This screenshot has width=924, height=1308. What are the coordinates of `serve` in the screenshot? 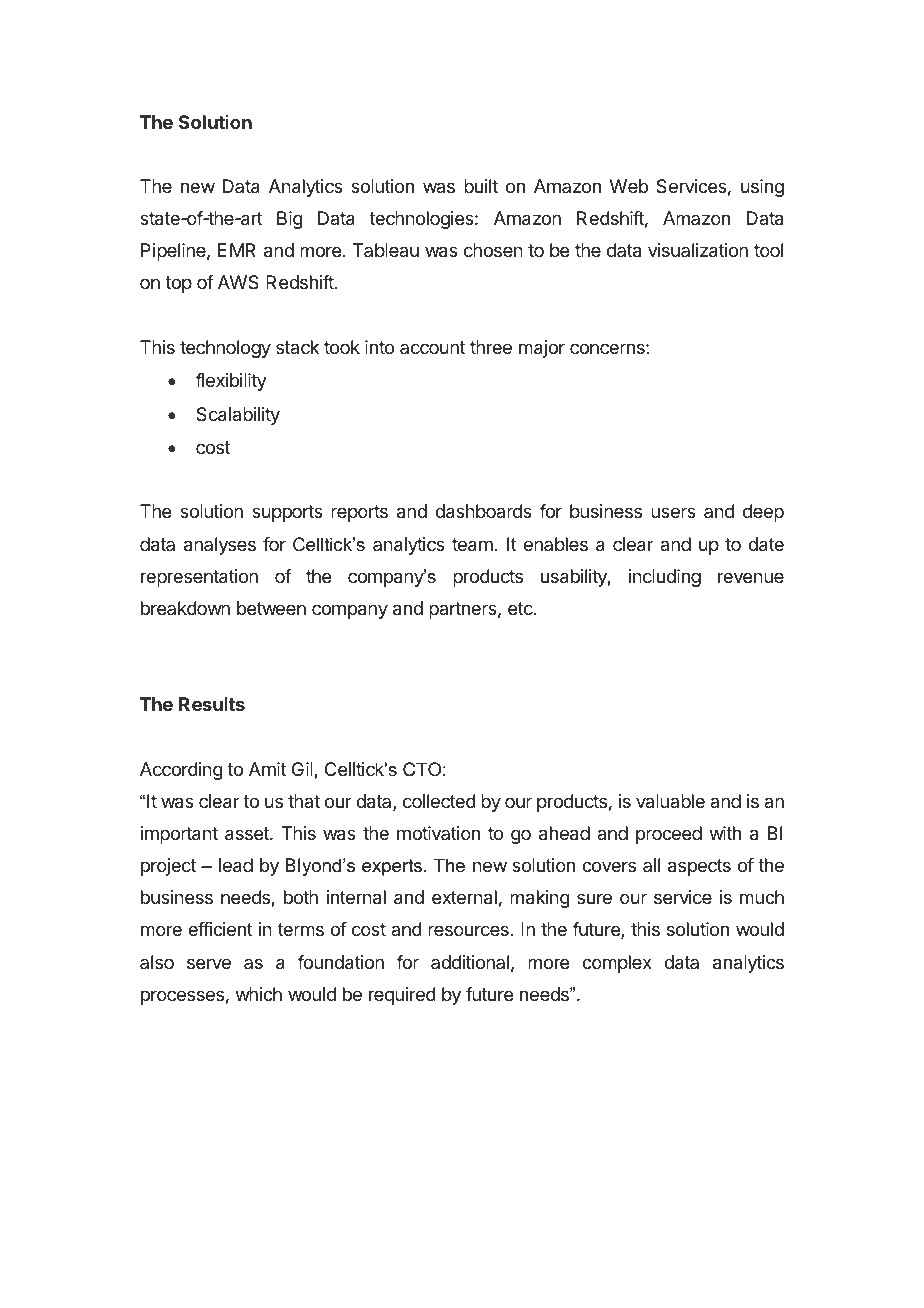 It's located at (209, 963).
